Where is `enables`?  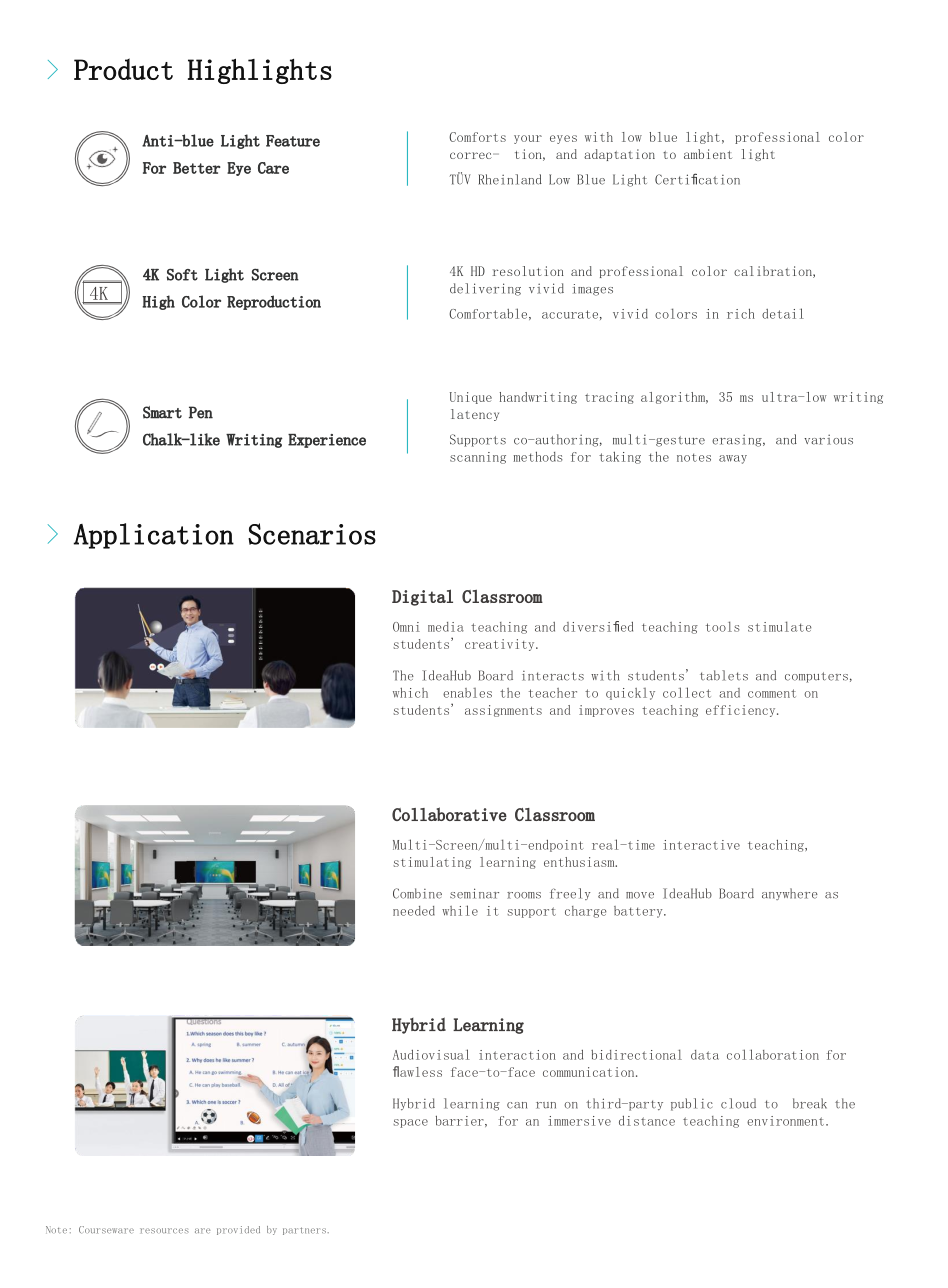
enables is located at coordinates (467, 693).
